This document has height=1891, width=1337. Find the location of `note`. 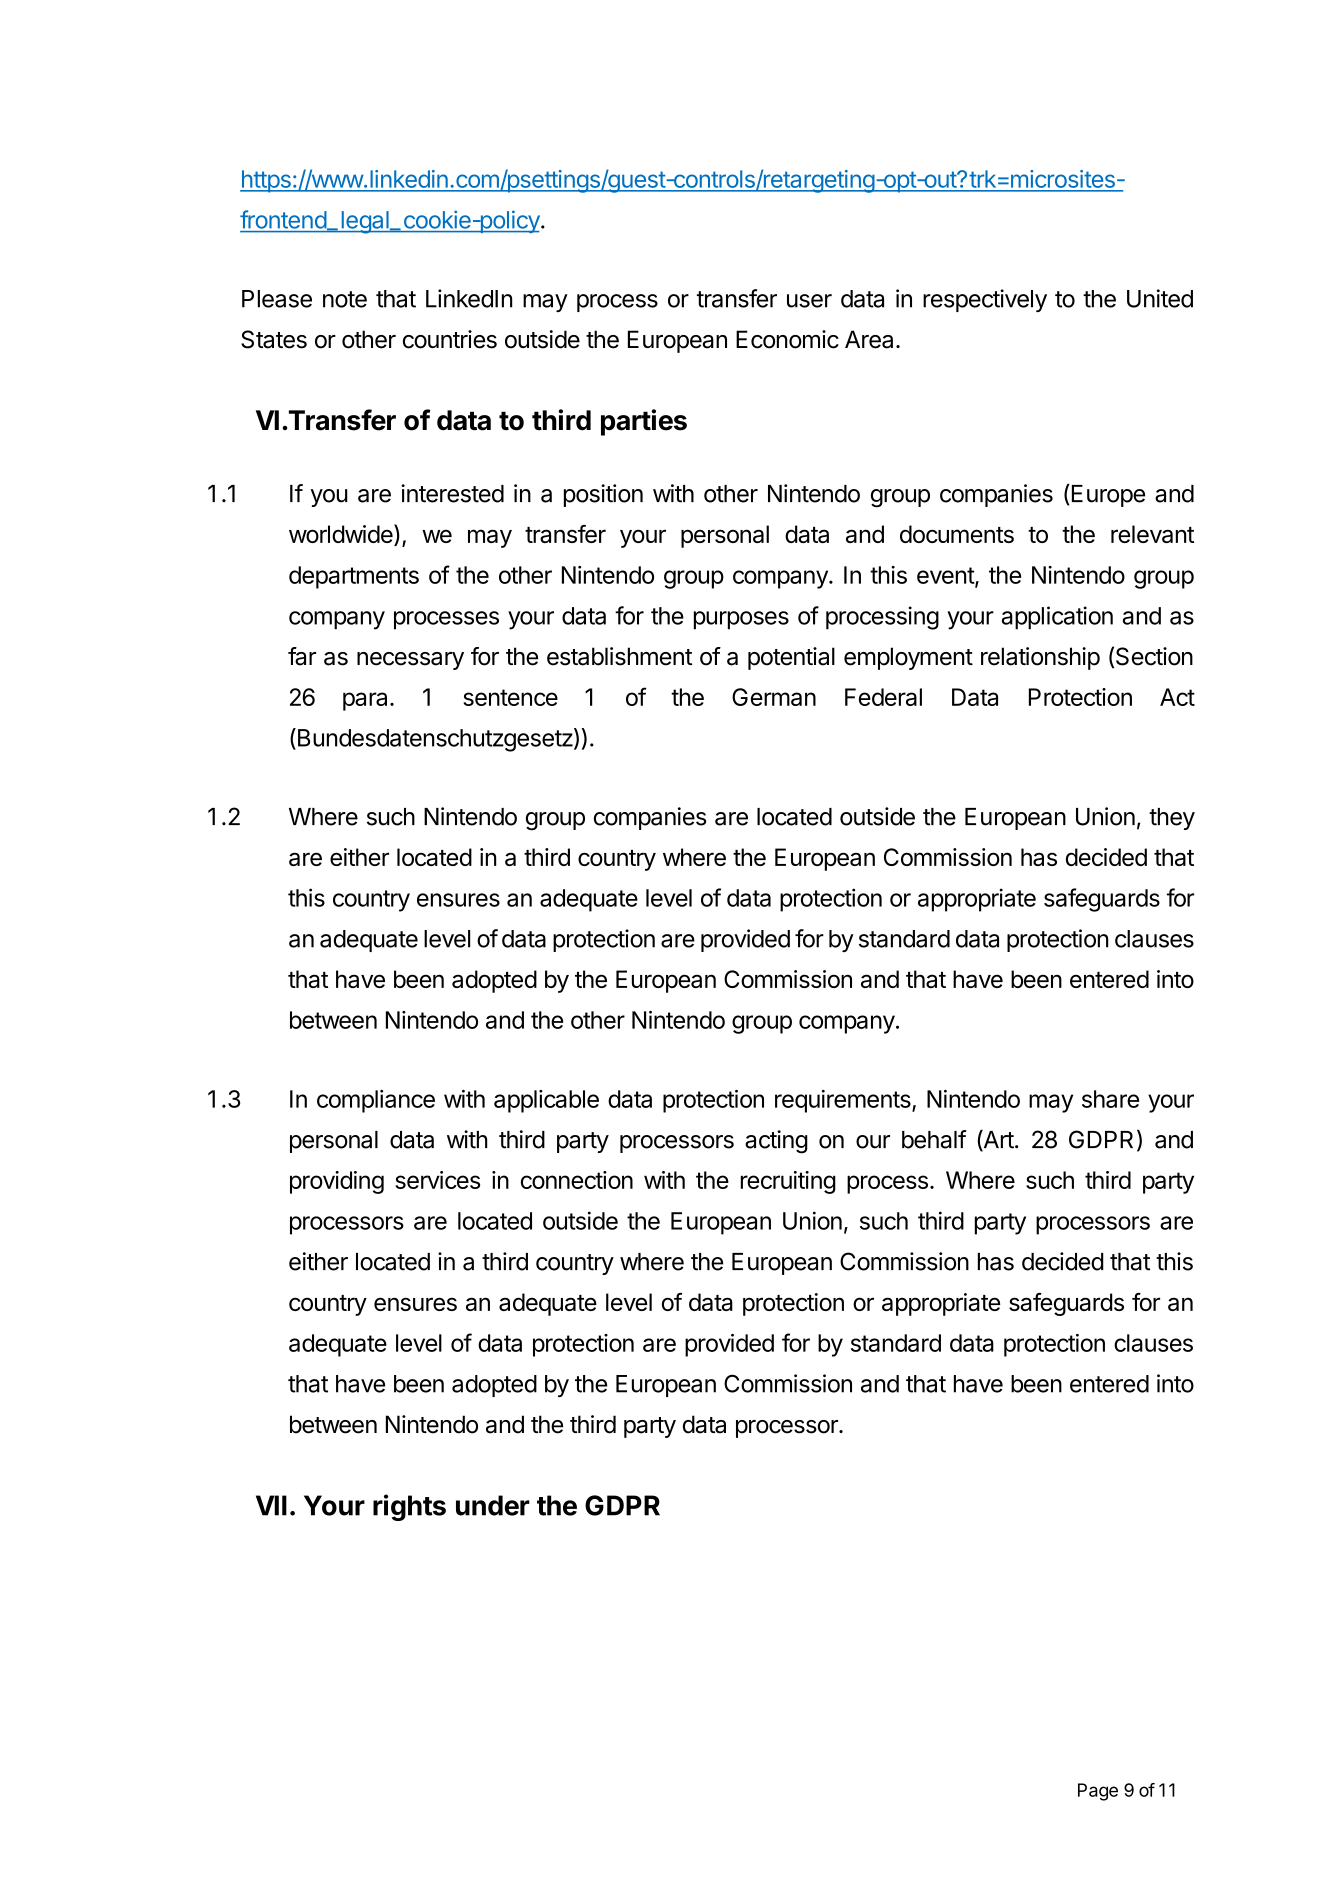

note is located at coordinates (345, 299).
